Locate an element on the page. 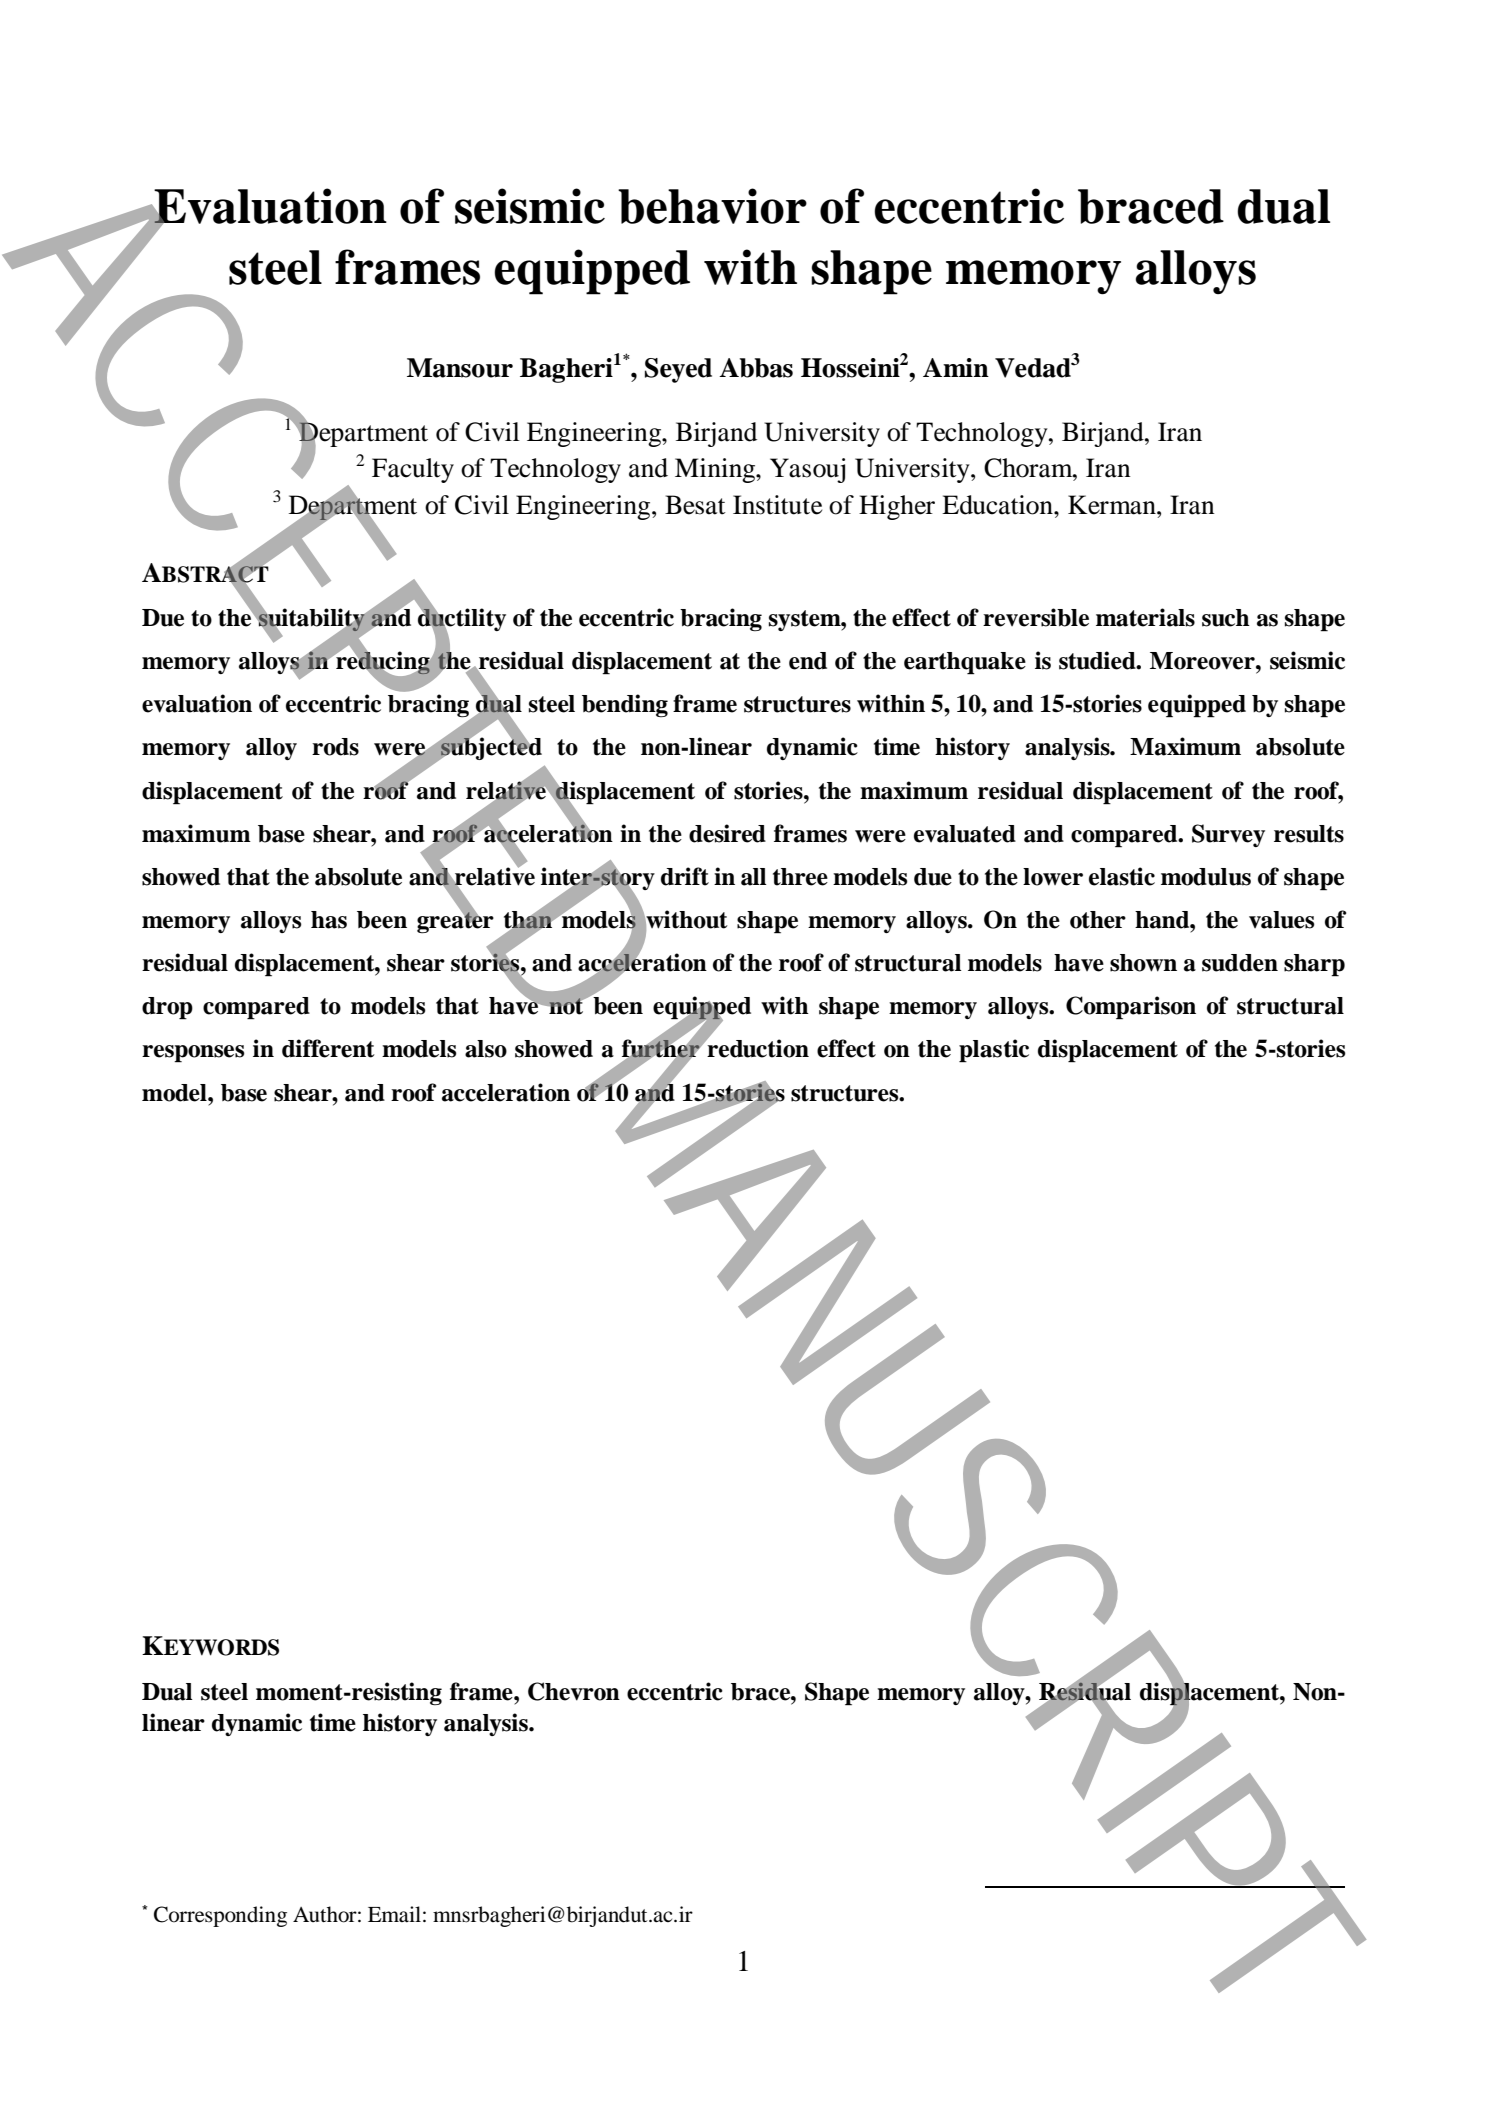 The width and height of the image is (1487, 2104). Amin is located at coordinates (956, 367).
